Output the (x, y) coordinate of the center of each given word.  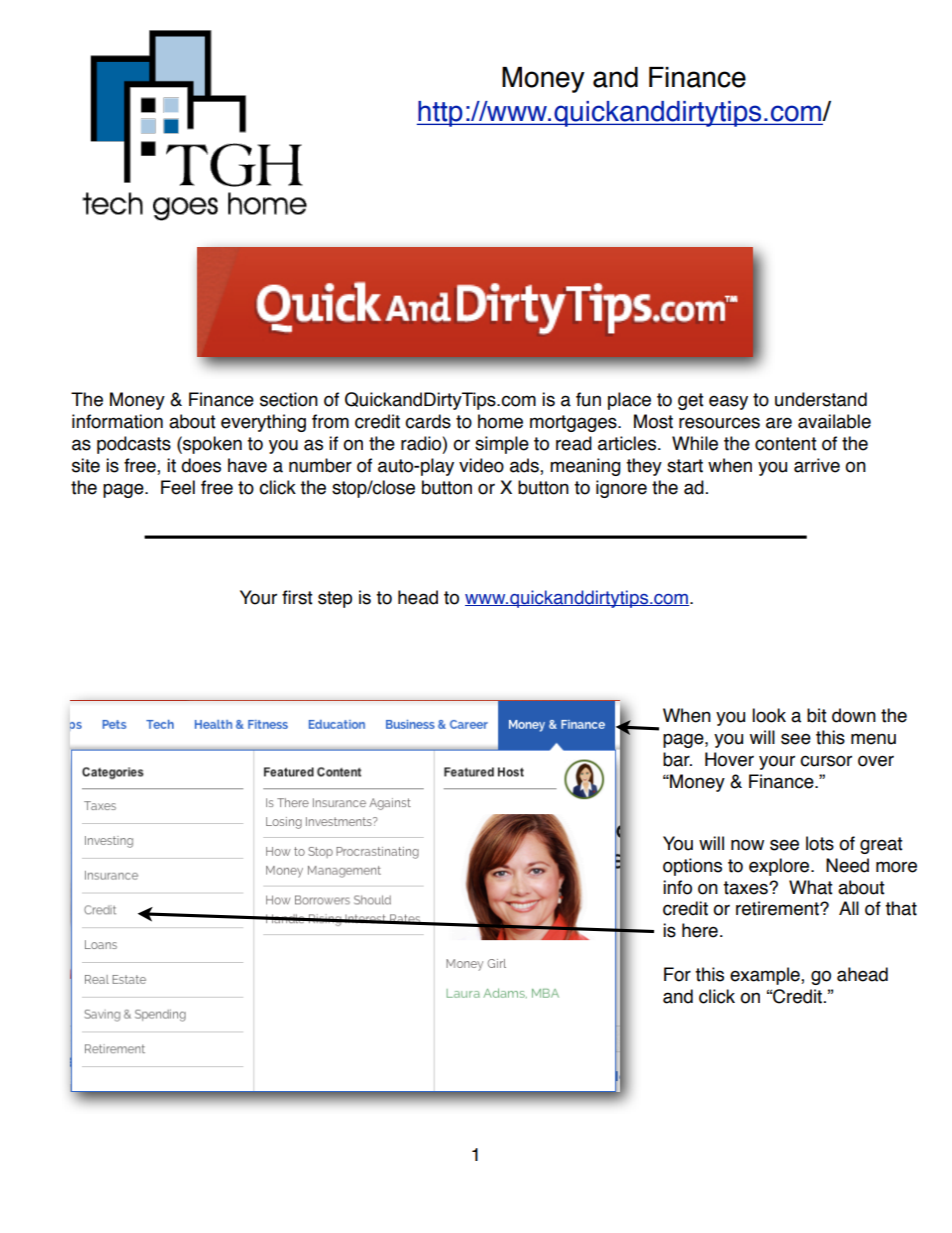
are (779, 423)
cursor (826, 761)
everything (263, 423)
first (297, 597)
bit (817, 715)
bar (677, 759)
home (500, 421)
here (700, 930)
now (747, 845)
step (335, 599)
